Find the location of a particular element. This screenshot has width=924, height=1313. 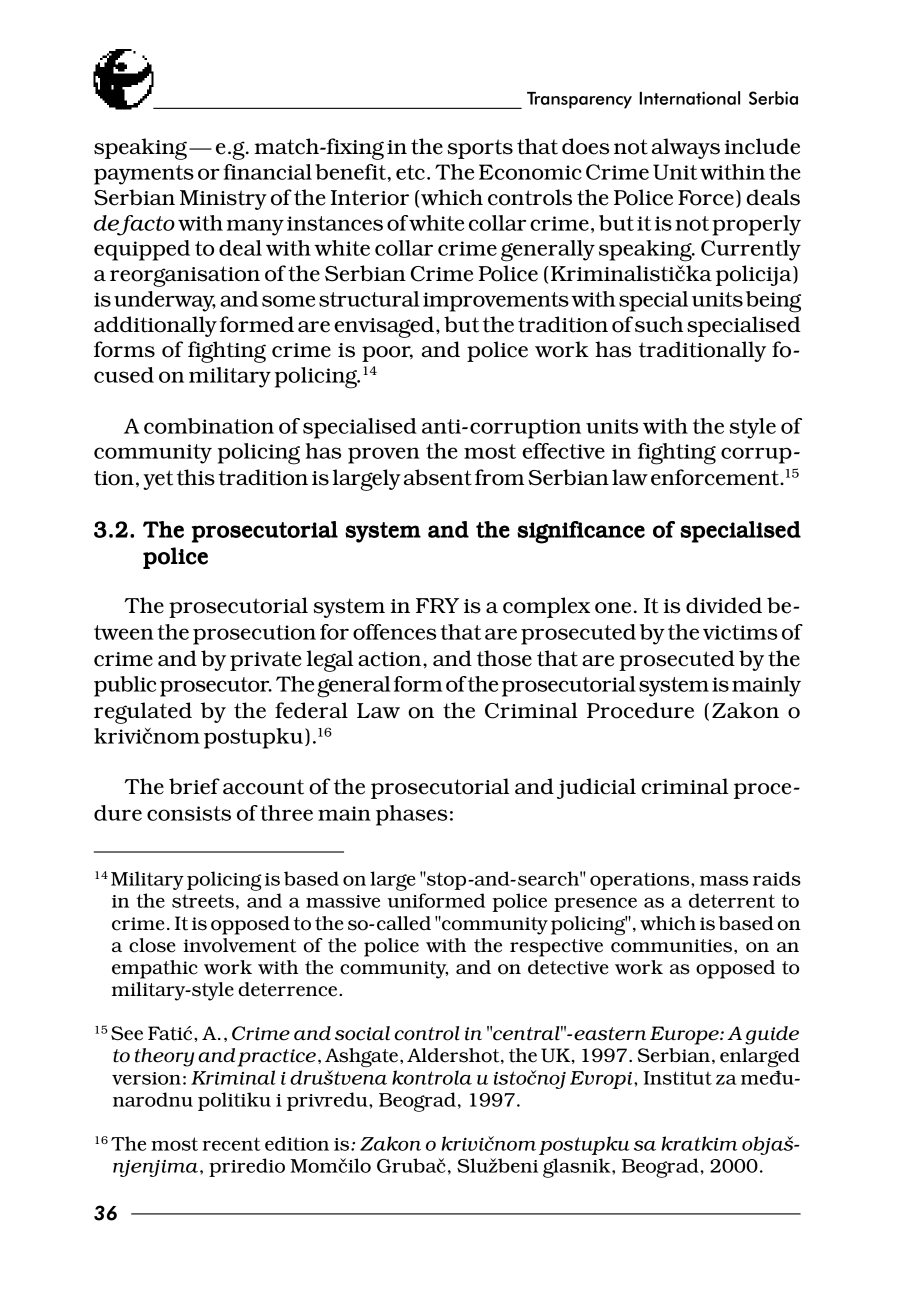

recent is located at coordinates (231, 1144).
